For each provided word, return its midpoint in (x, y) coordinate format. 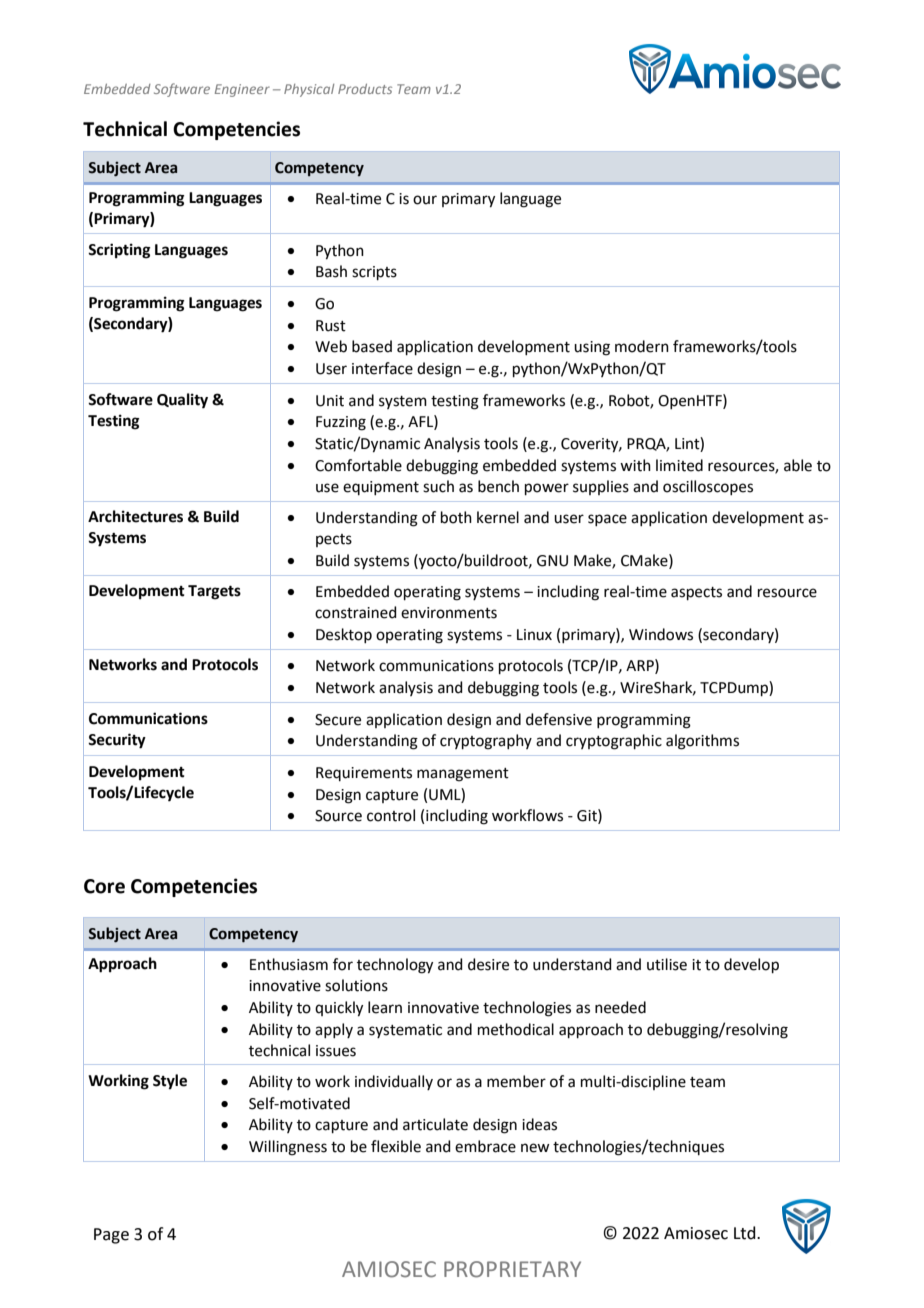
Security (117, 741)
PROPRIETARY (512, 1269)
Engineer (242, 90)
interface (382, 368)
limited (679, 465)
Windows (661, 634)
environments (449, 613)
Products (365, 89)
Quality (182, 401)
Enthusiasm (289, 964)
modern (642, 346)
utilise (667, 964)
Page (111, 1236)
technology (395, 966)
